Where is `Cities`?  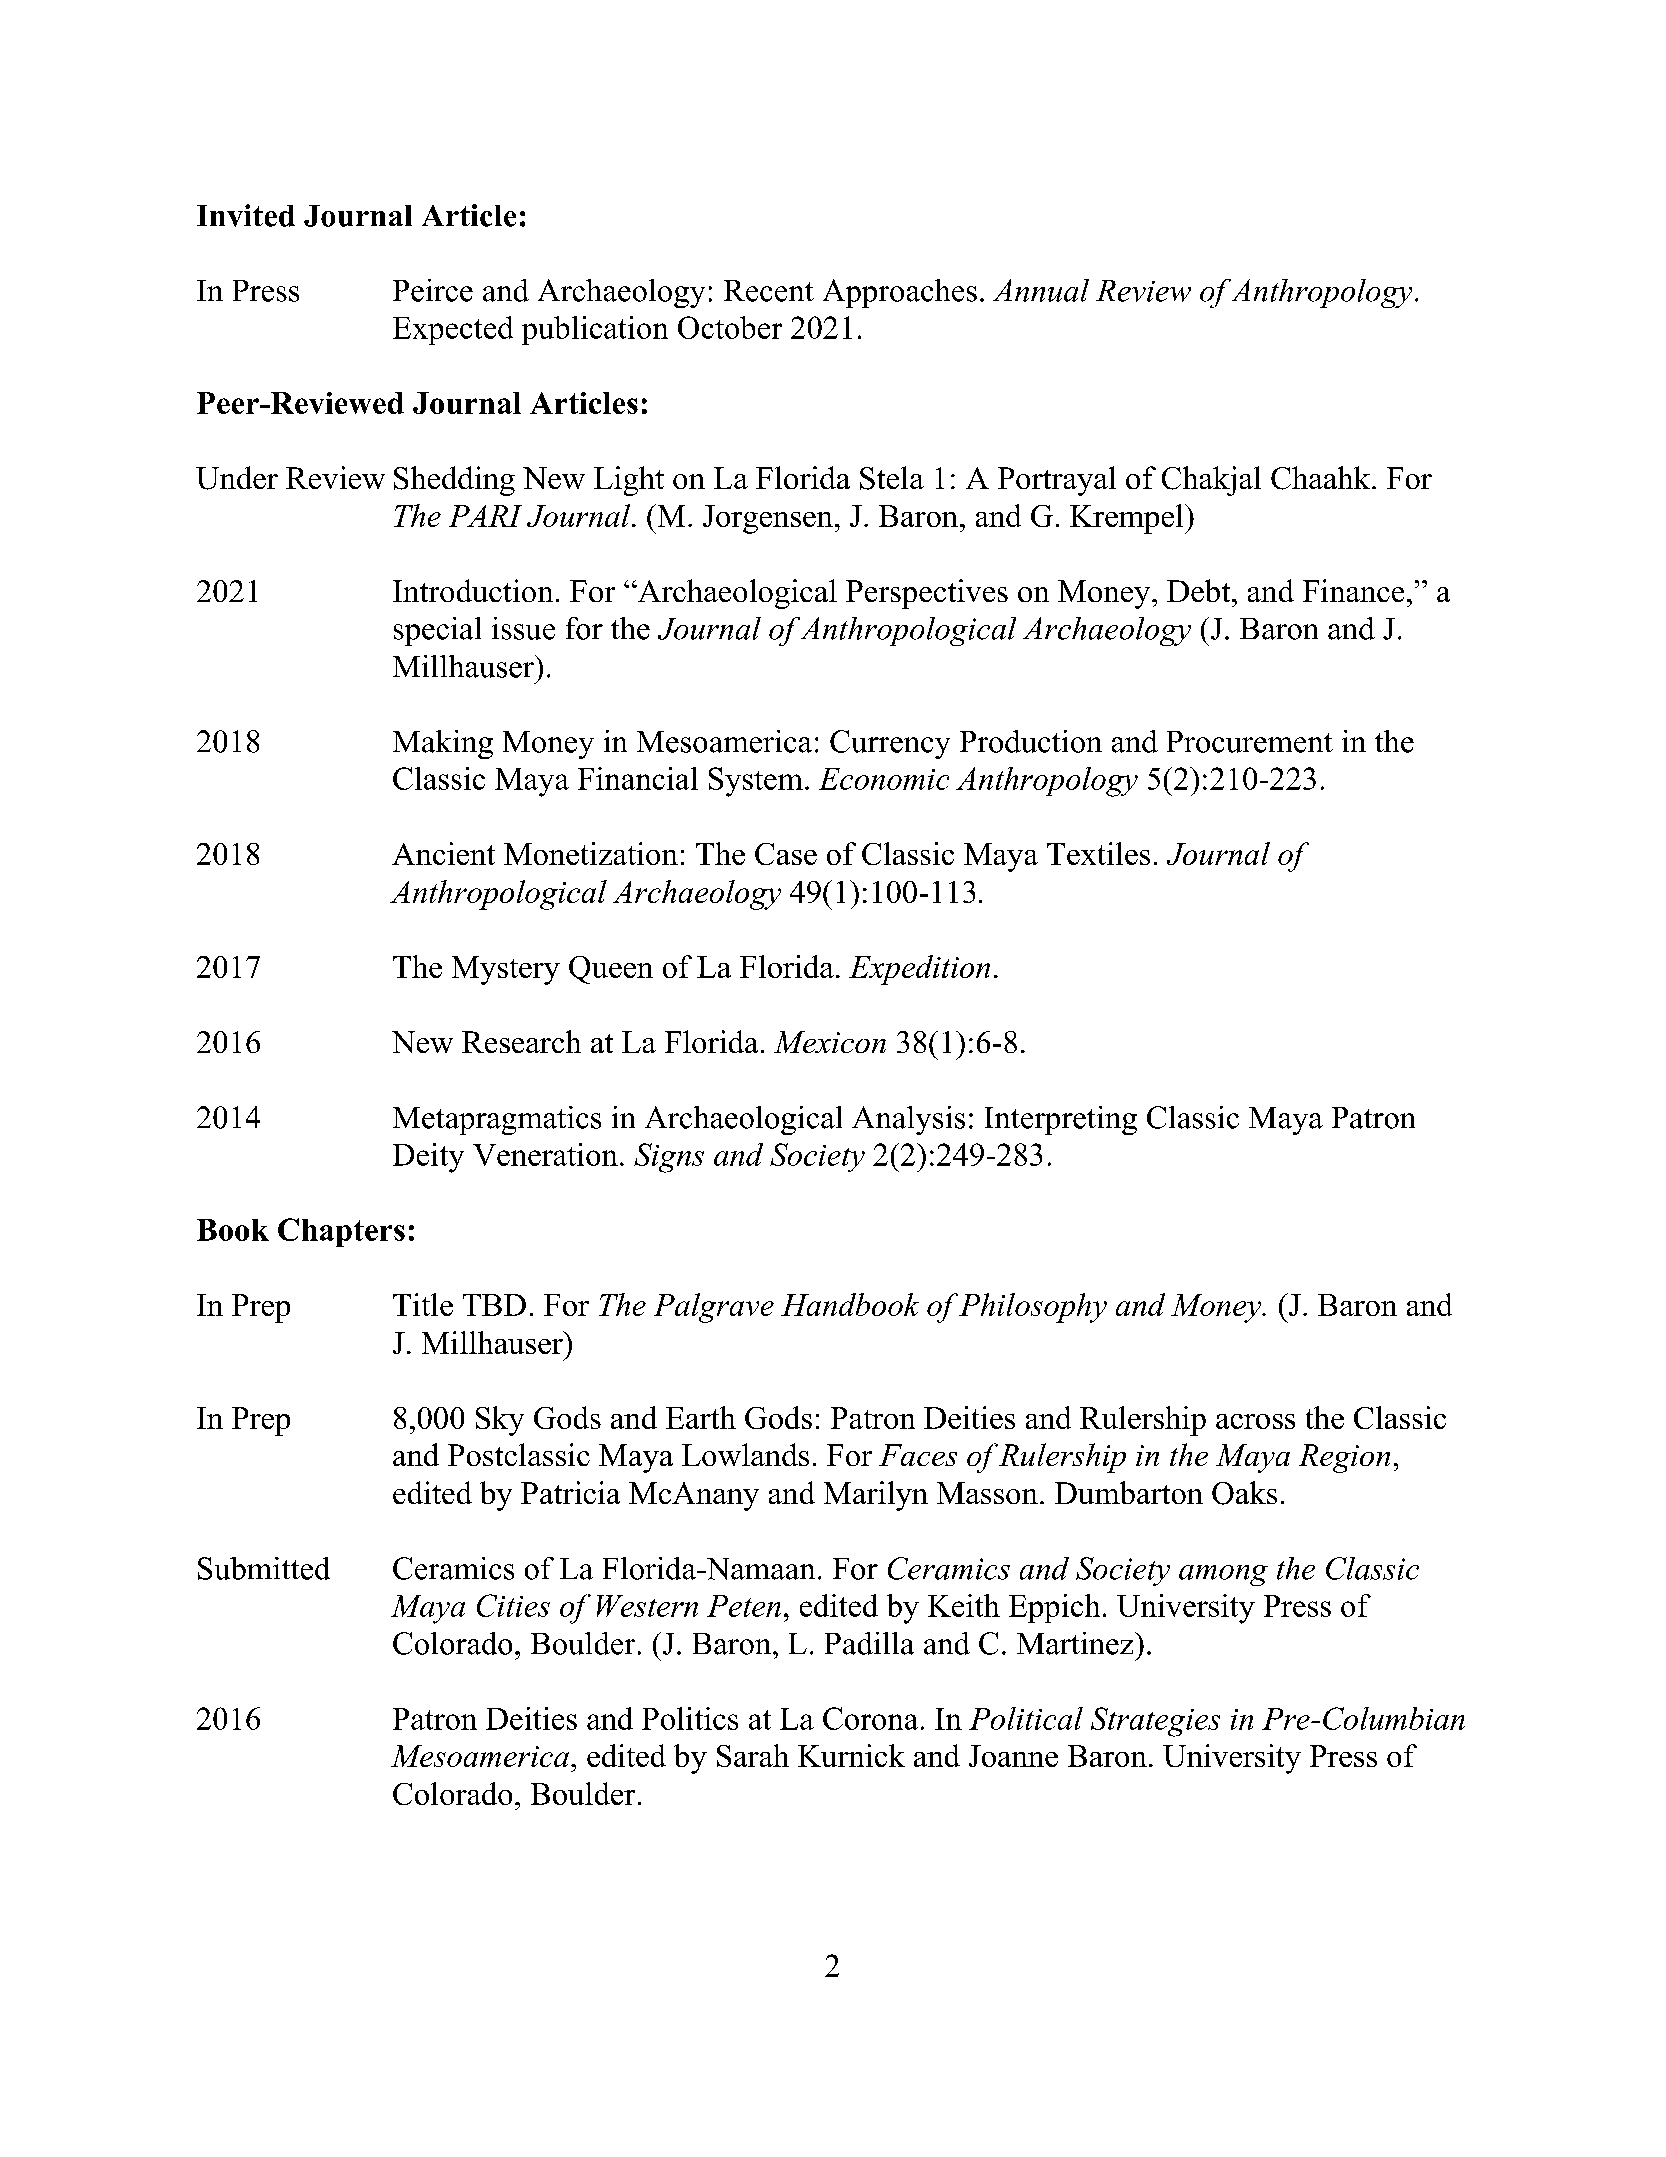
Cities is located at coordinates (513, 1605).
